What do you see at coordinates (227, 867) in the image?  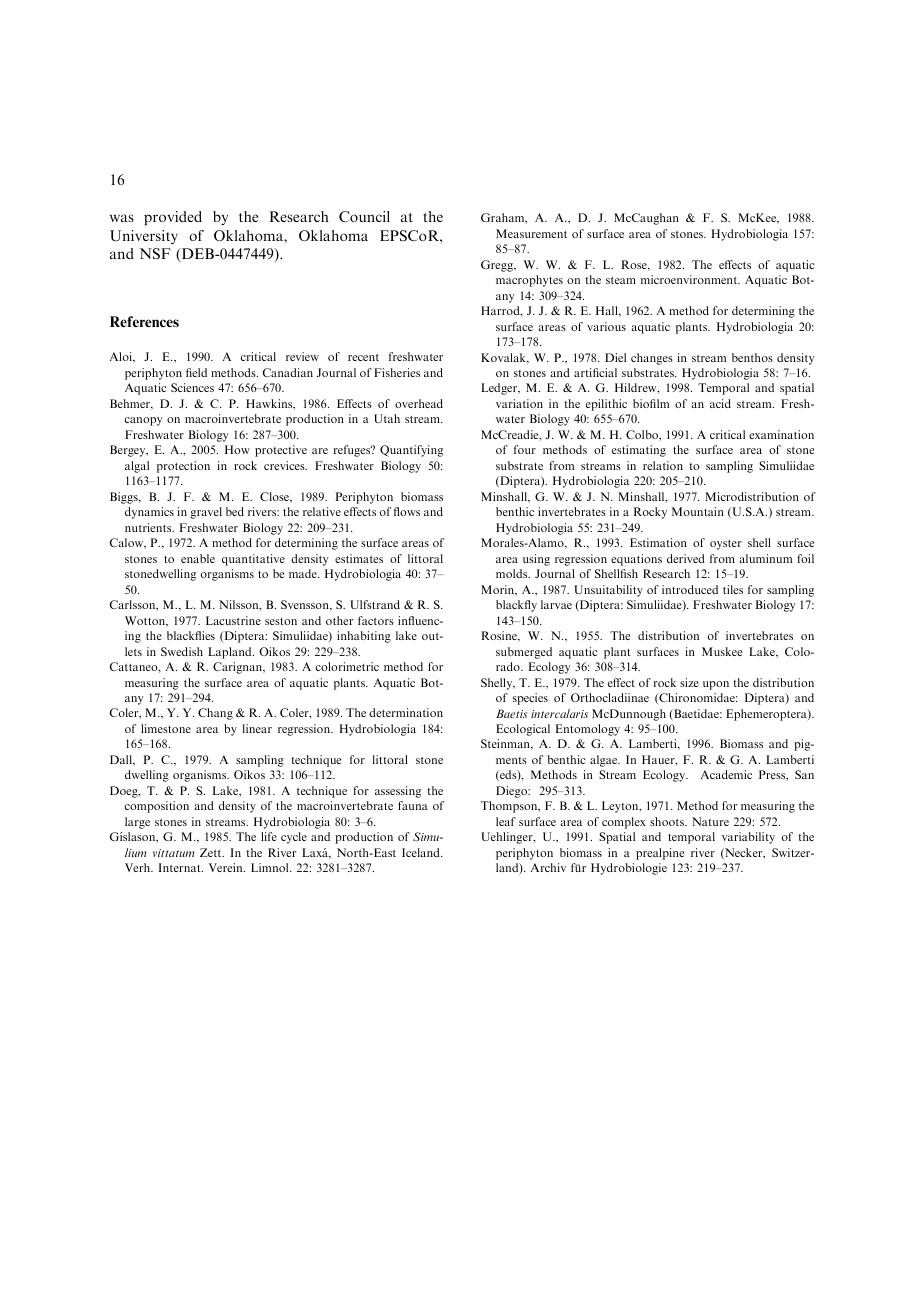 I see `Verein` at bounding box center [227, 867].
